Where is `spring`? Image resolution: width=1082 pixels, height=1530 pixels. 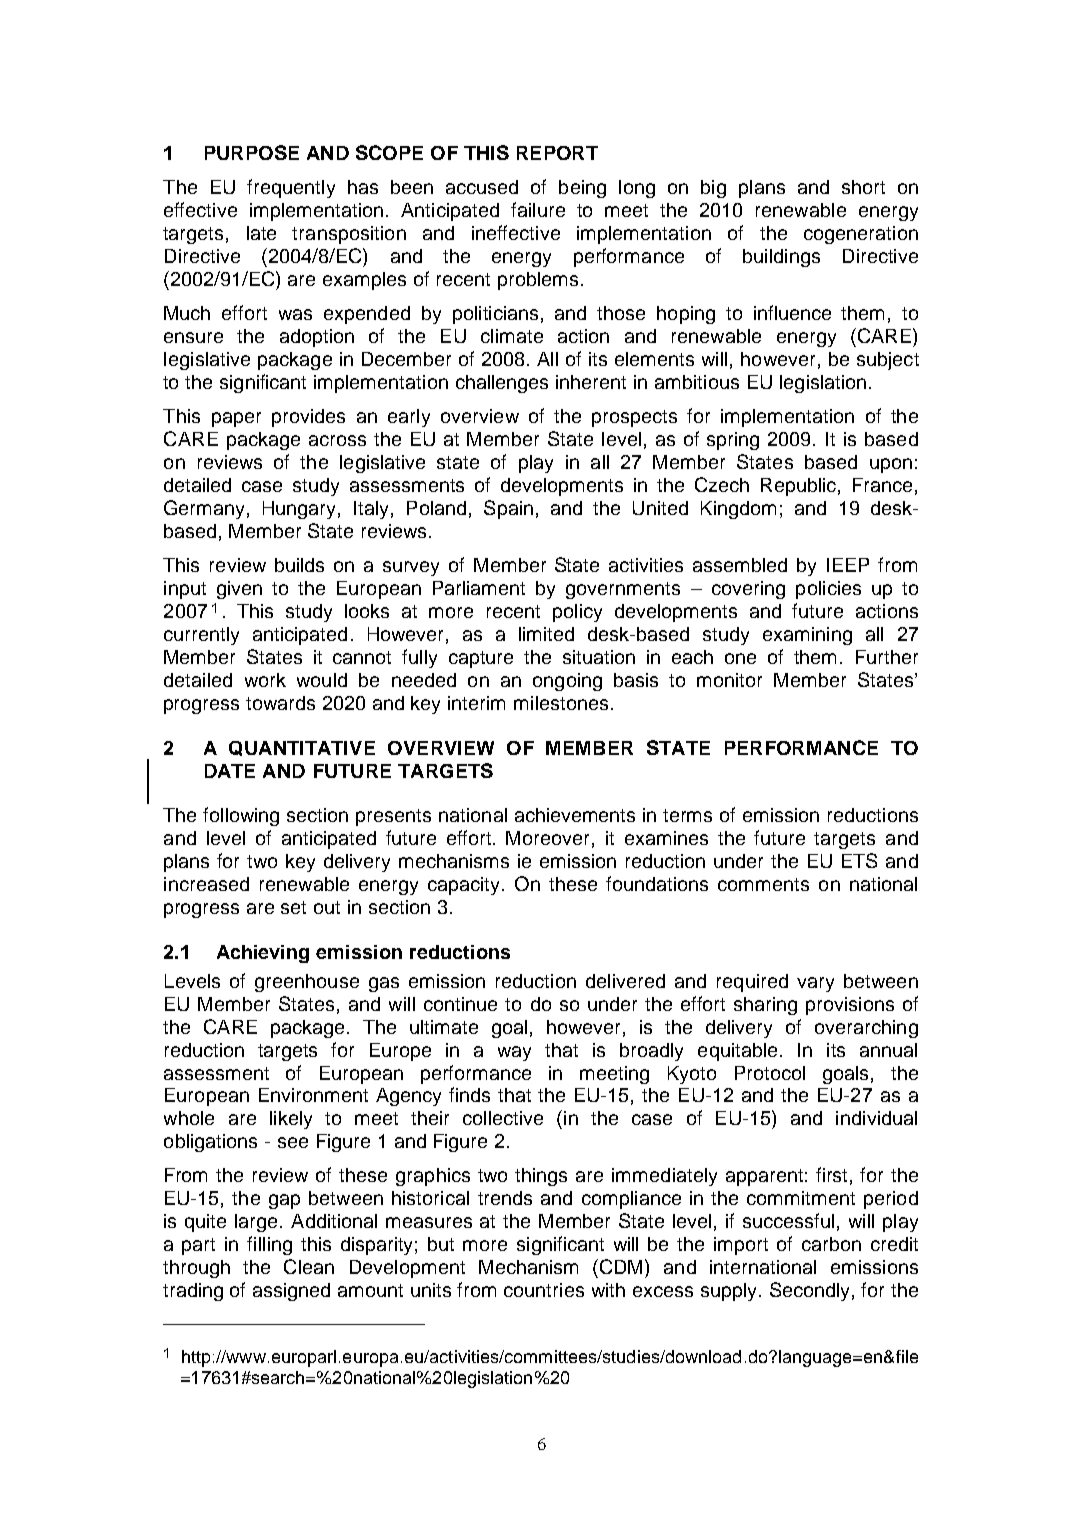 spring is located at coordinates (733, 441).
